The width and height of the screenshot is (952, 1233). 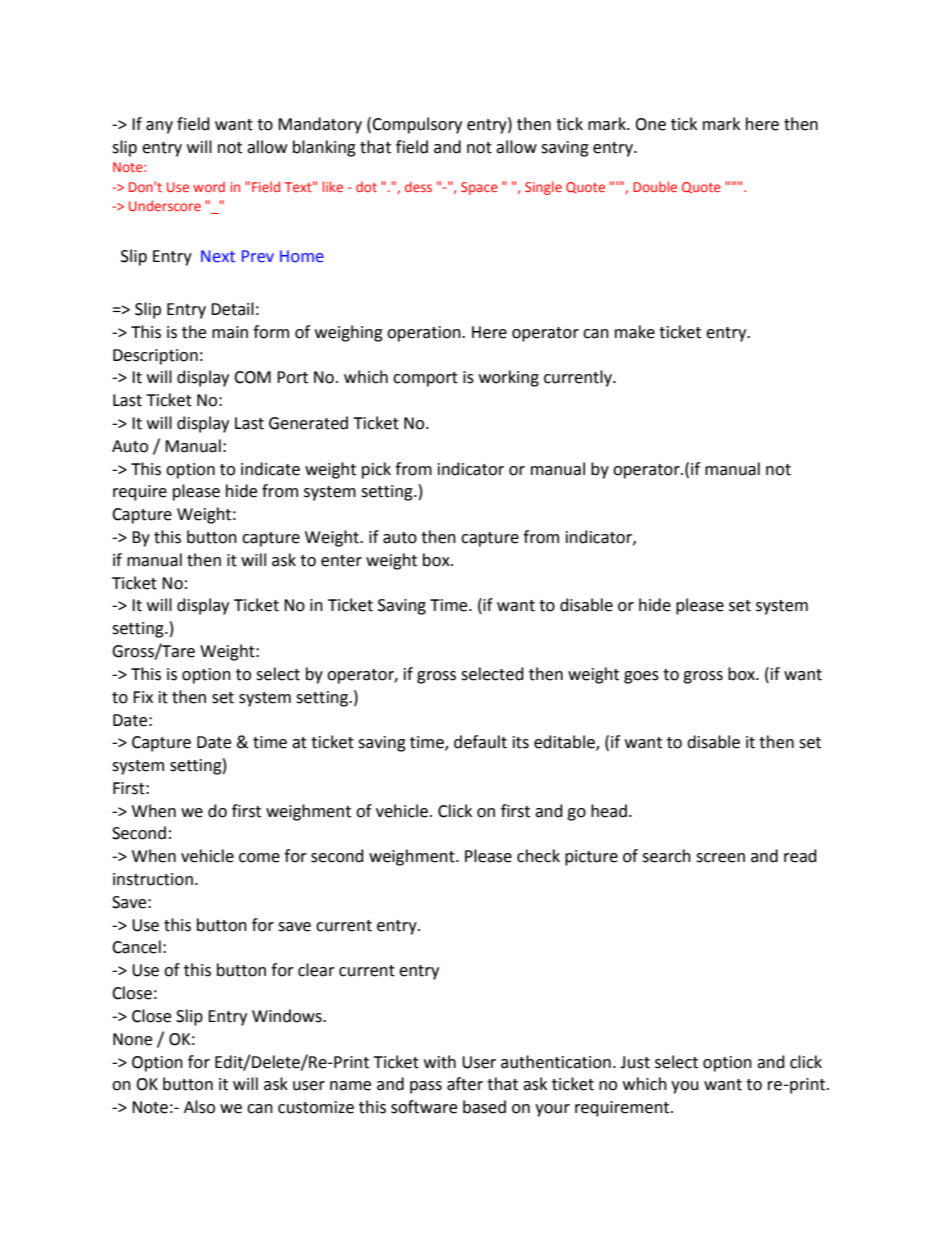 What do you see at coordinates (155, 357) in the screenshot?
I see `Description` at bounding box center [155, 357].
